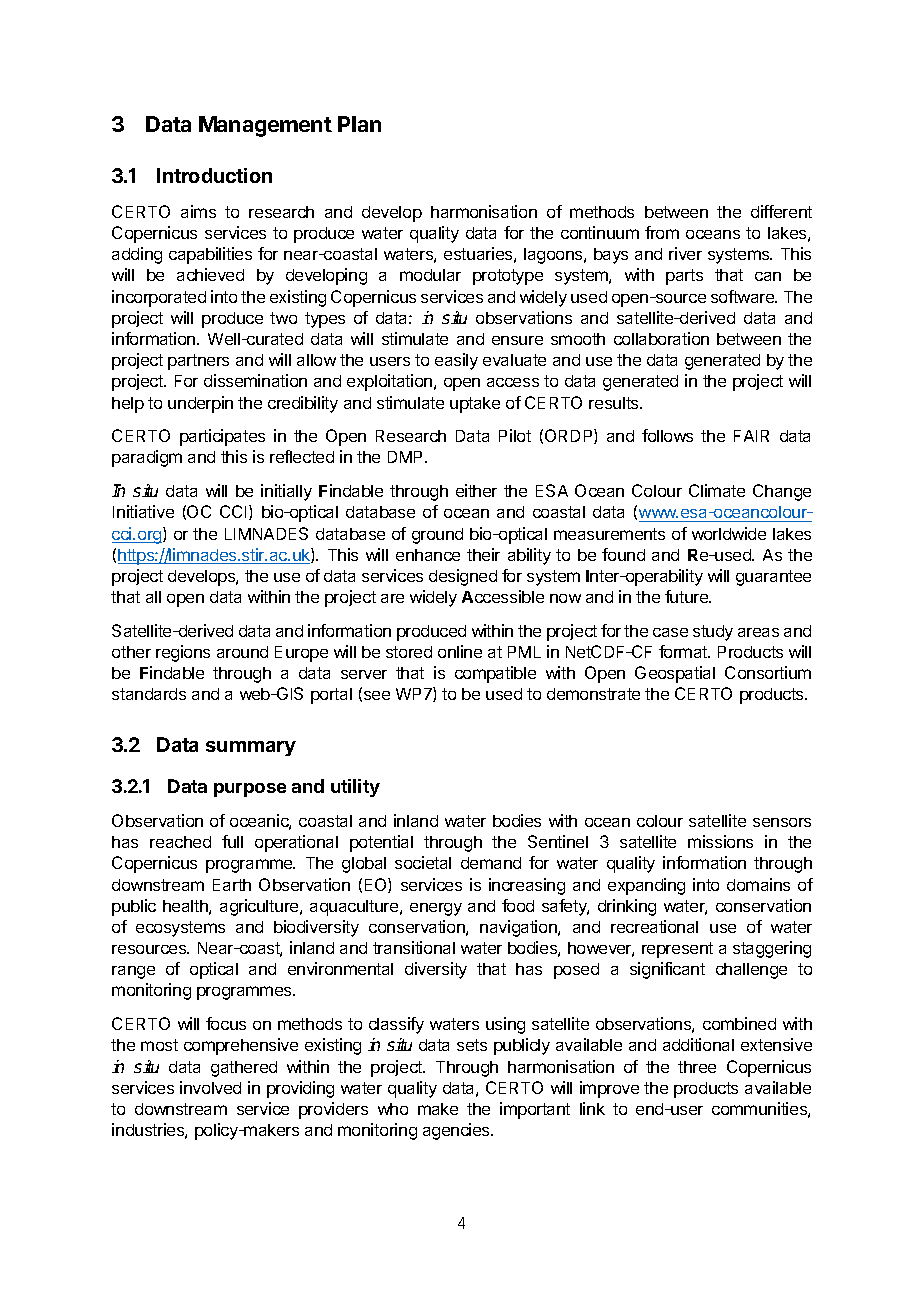 Image resolution: width=924 pixels, height=1308 pixels. What do you see at coordinates (720, 841) in the page?
I see `missions` at bounding box center [720, 841].
